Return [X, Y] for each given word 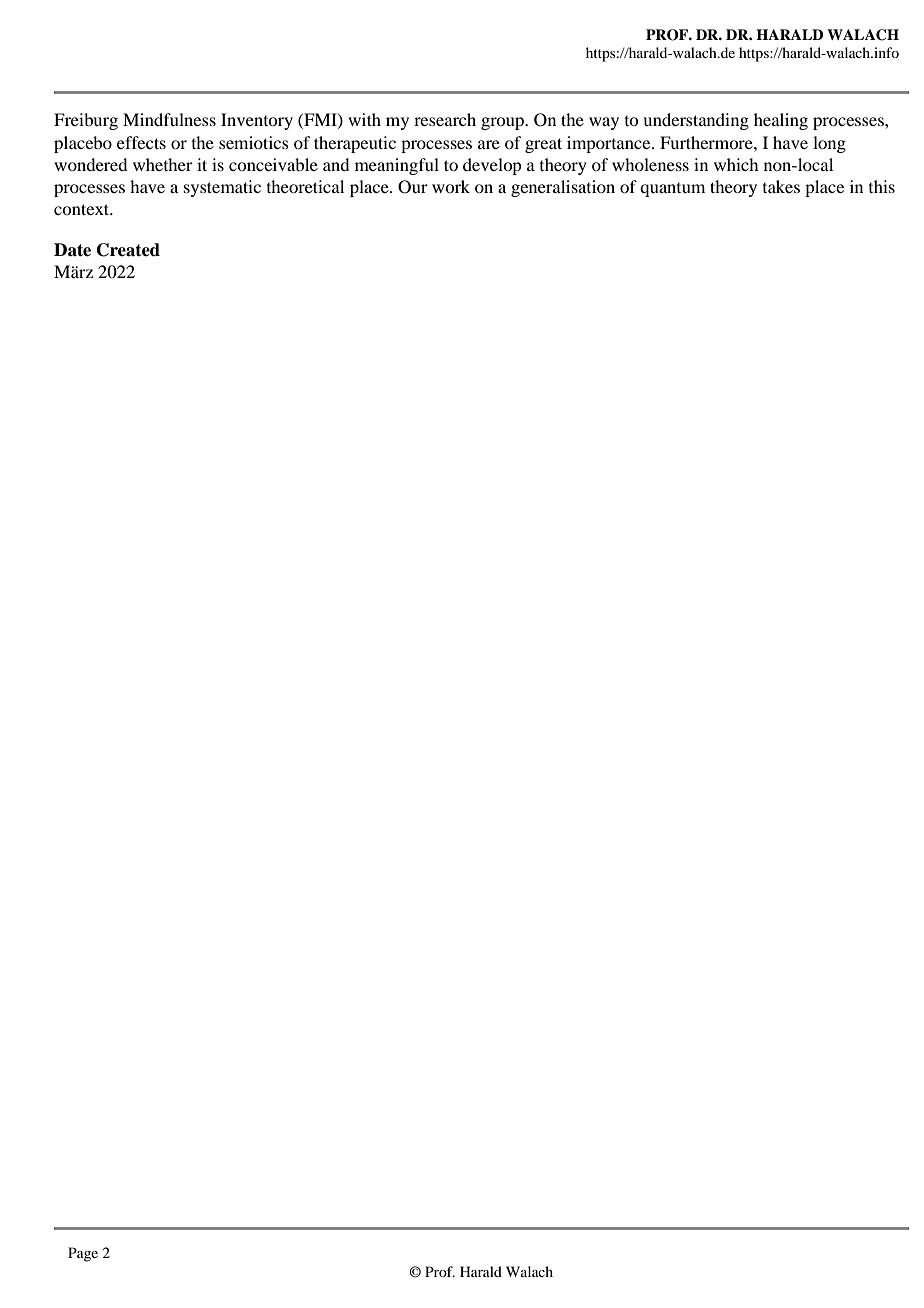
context [83, 209]
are [489, 144]
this [882, 186]
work [451, 186]
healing [781, 121]
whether [163, 164]
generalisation [563, 188]
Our [413, 187]
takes [781, 186]
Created [128, 250]
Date [72, 250]
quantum [672, 190]
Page [83, 1254]
